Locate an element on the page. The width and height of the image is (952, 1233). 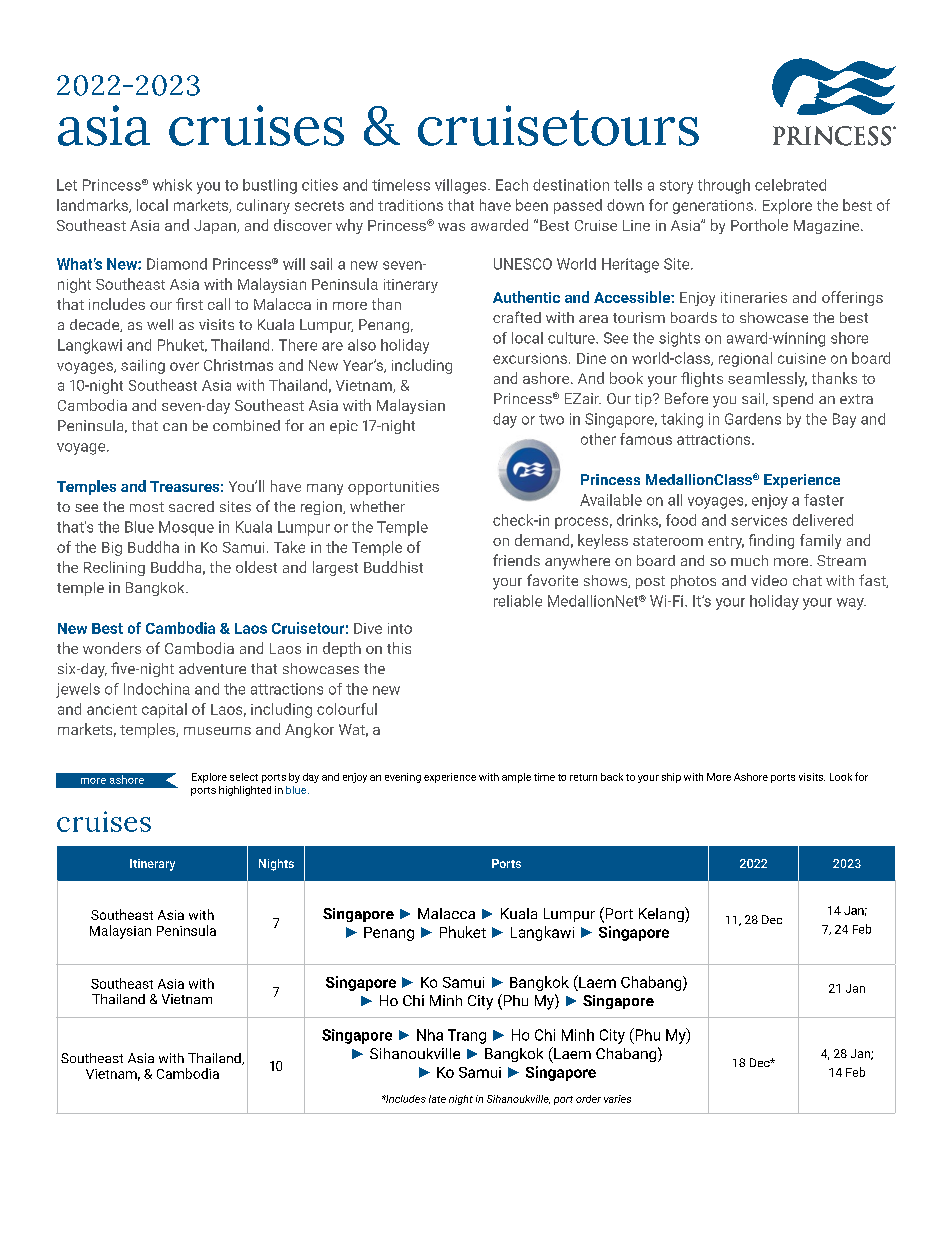
was is located at coordinates (451, 227).
